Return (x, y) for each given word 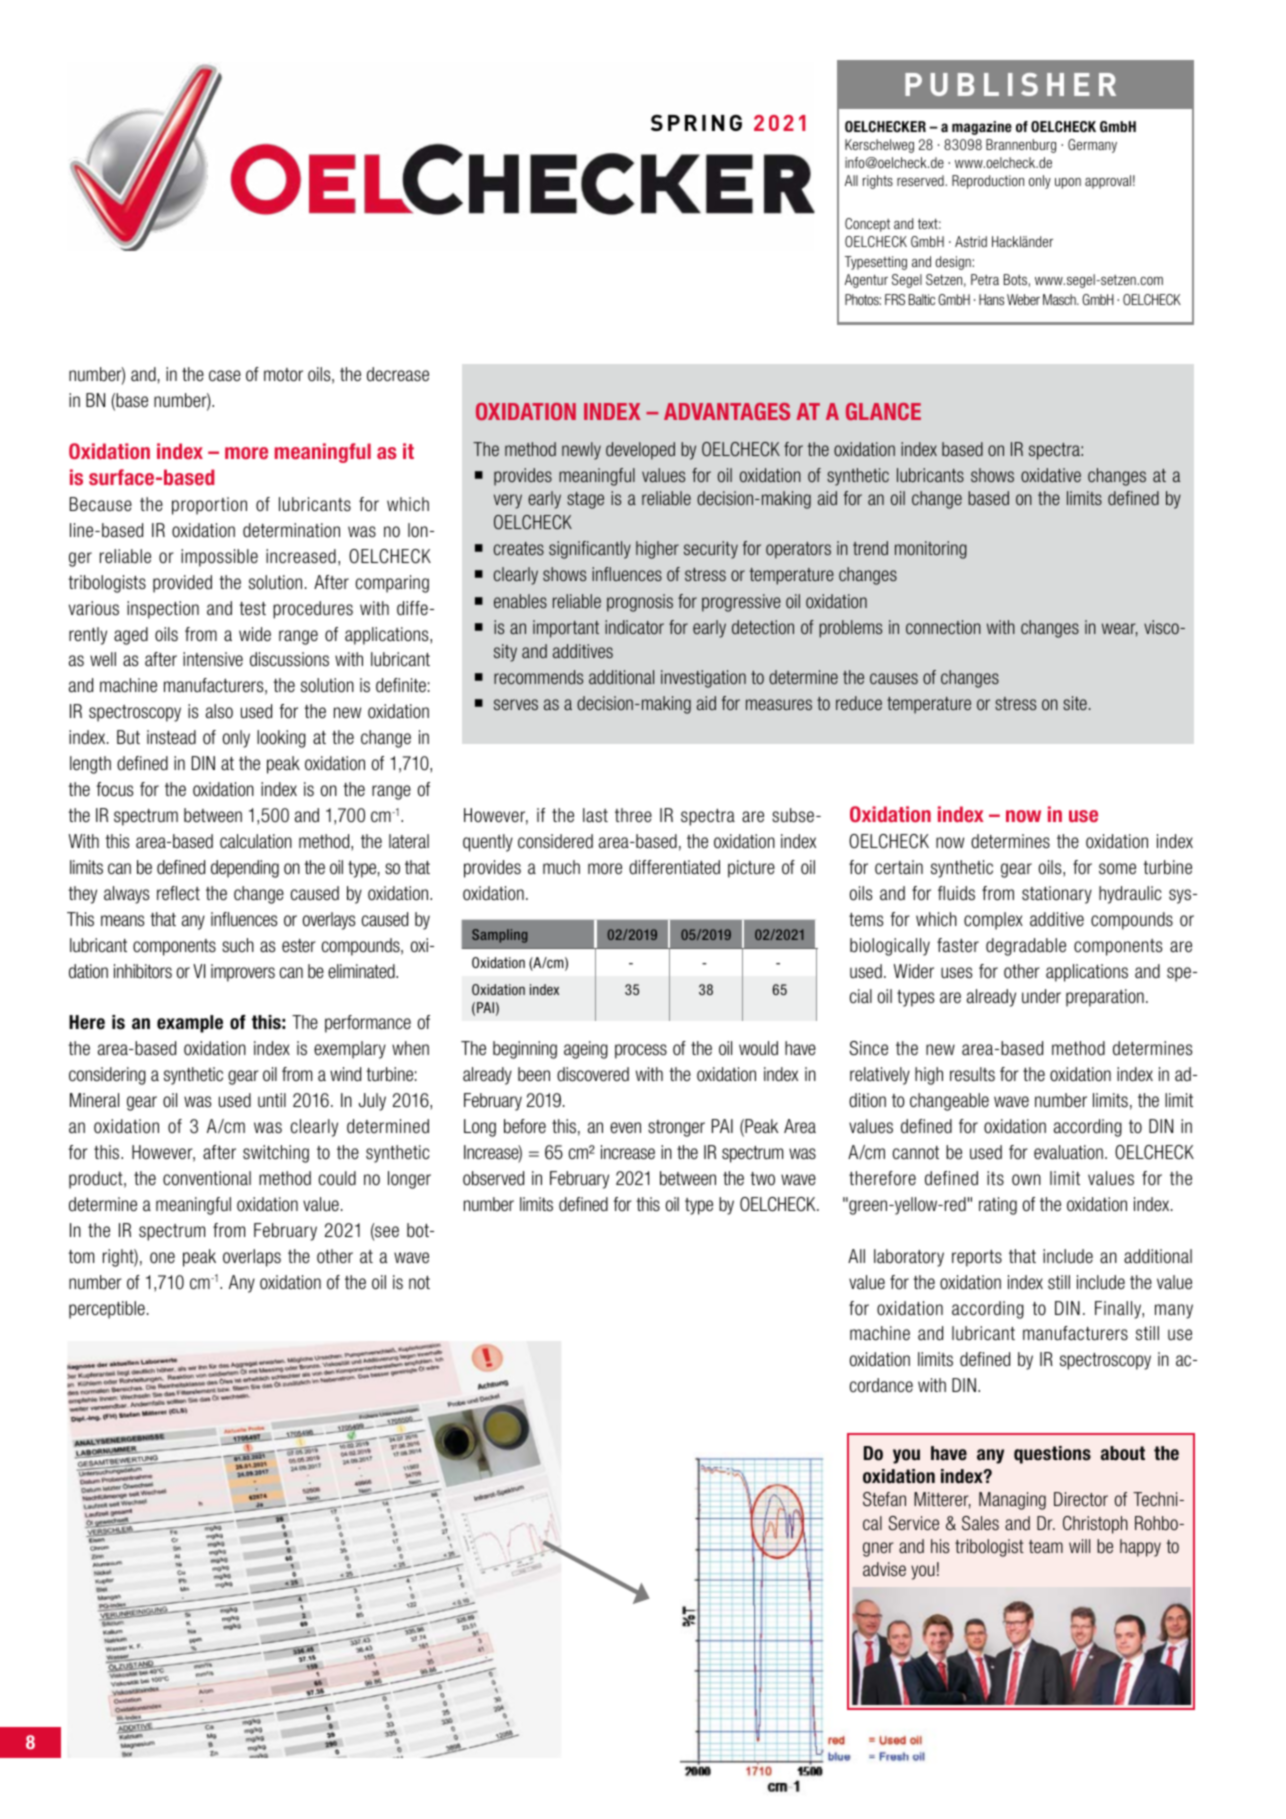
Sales (980, 1523)
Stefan (884, 1499)
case (225, 376)
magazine (982, 128)
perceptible (107, 1310)
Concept (867, 225)
